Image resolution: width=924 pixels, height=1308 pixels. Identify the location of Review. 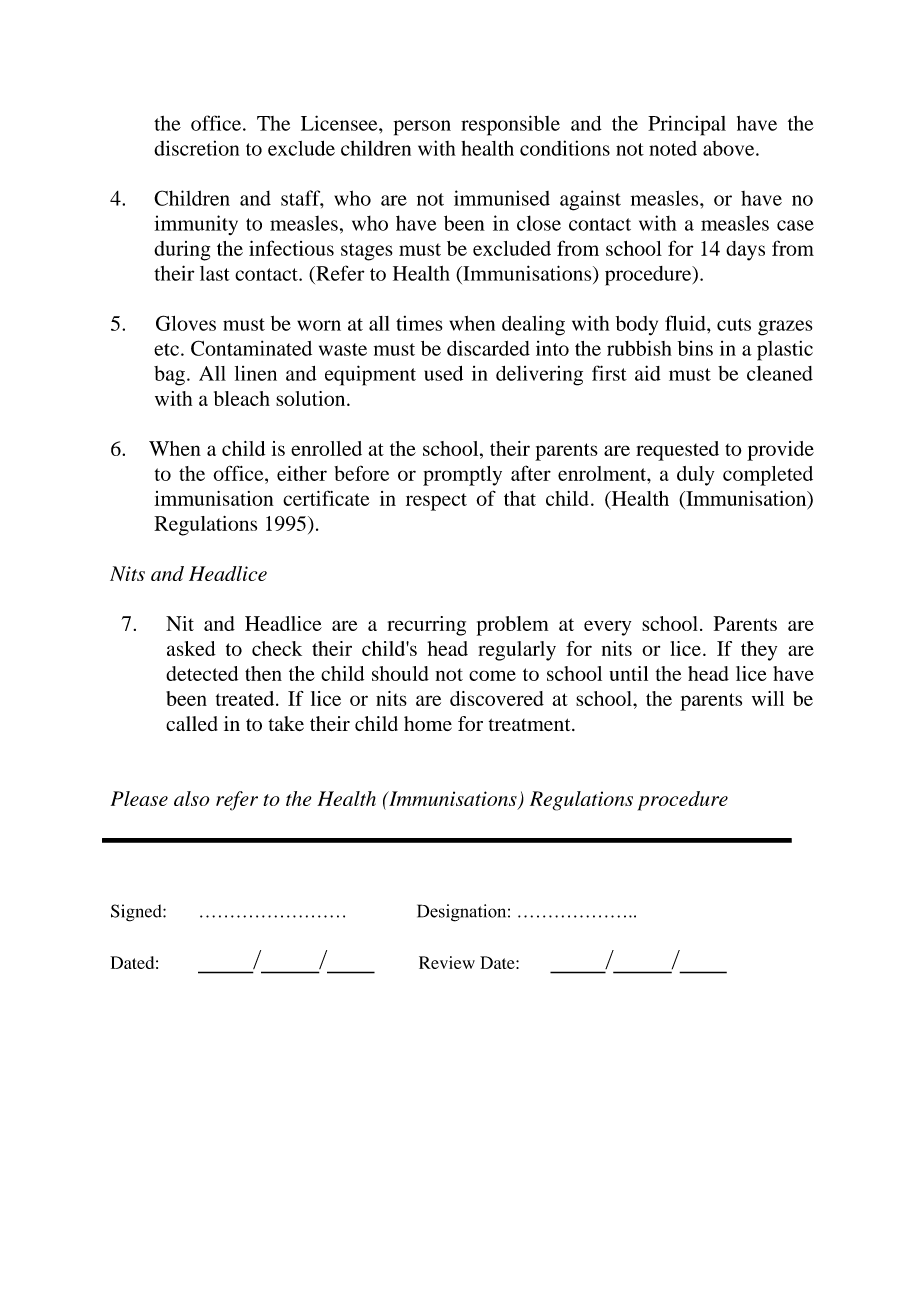
(447, 962).
